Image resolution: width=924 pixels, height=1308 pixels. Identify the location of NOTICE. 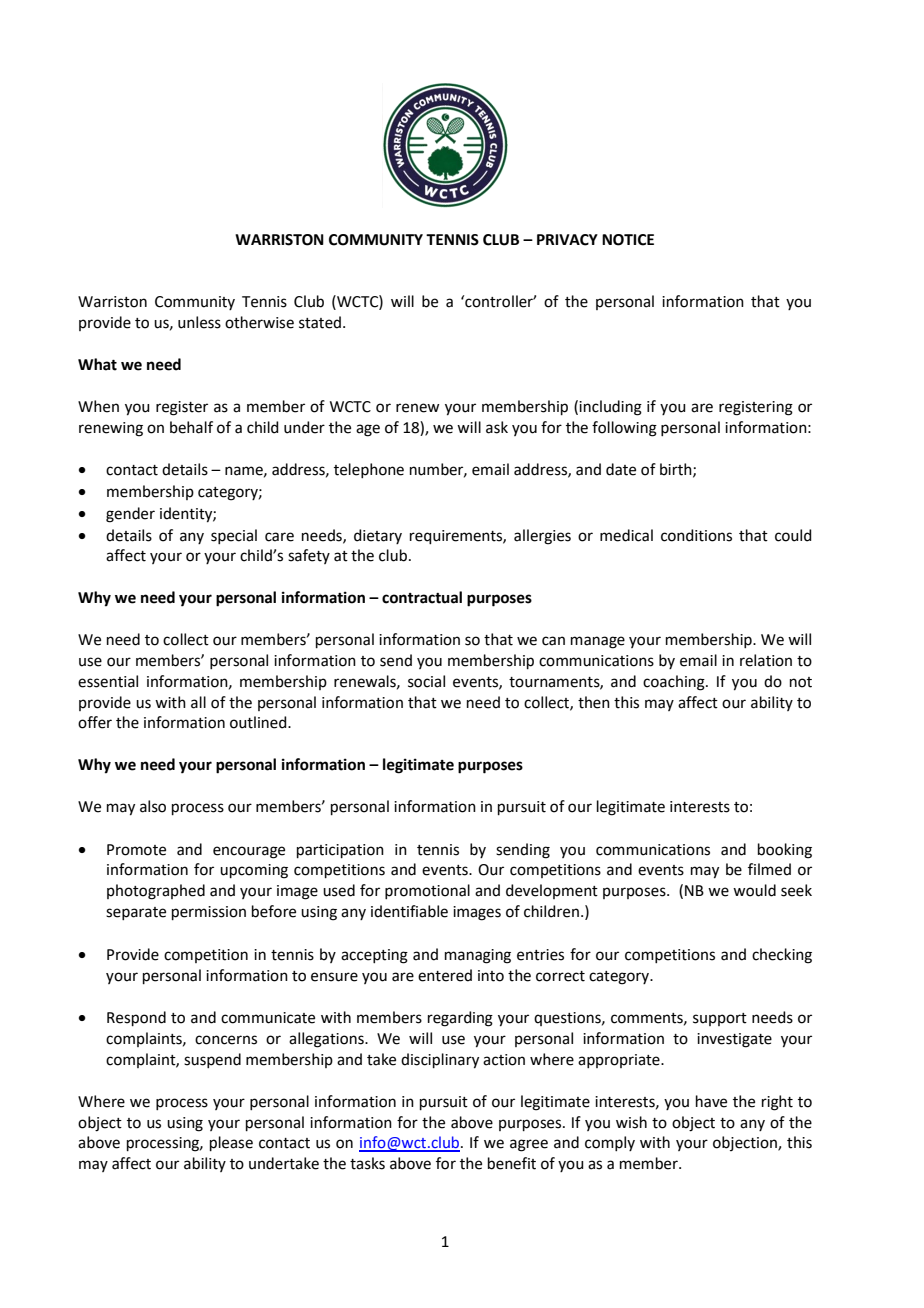
(628, 240).
